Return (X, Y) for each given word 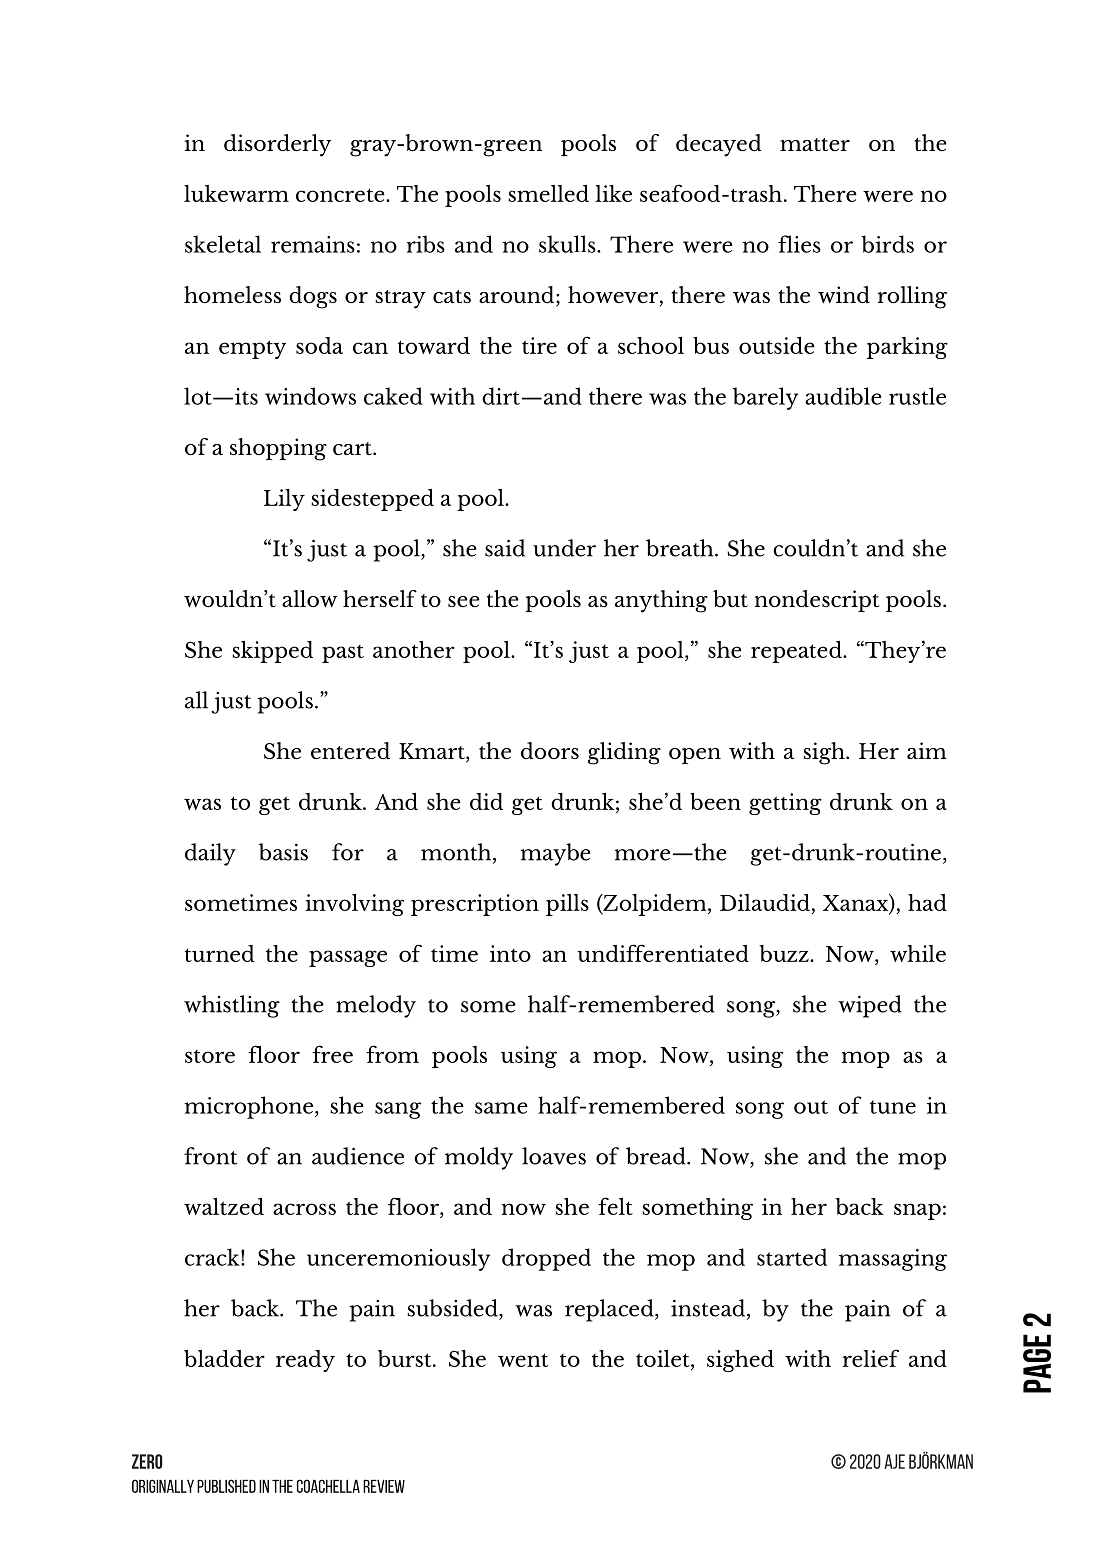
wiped (870, 1006)
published (226, 1486)
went (523, 1360)
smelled (549, 193)
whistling (232, 1006)
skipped (273, 652)
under (564, 548)
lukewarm (236, 193)
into (510, 953)
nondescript (817, 601)
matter (815, 144)
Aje (895, 1461)
